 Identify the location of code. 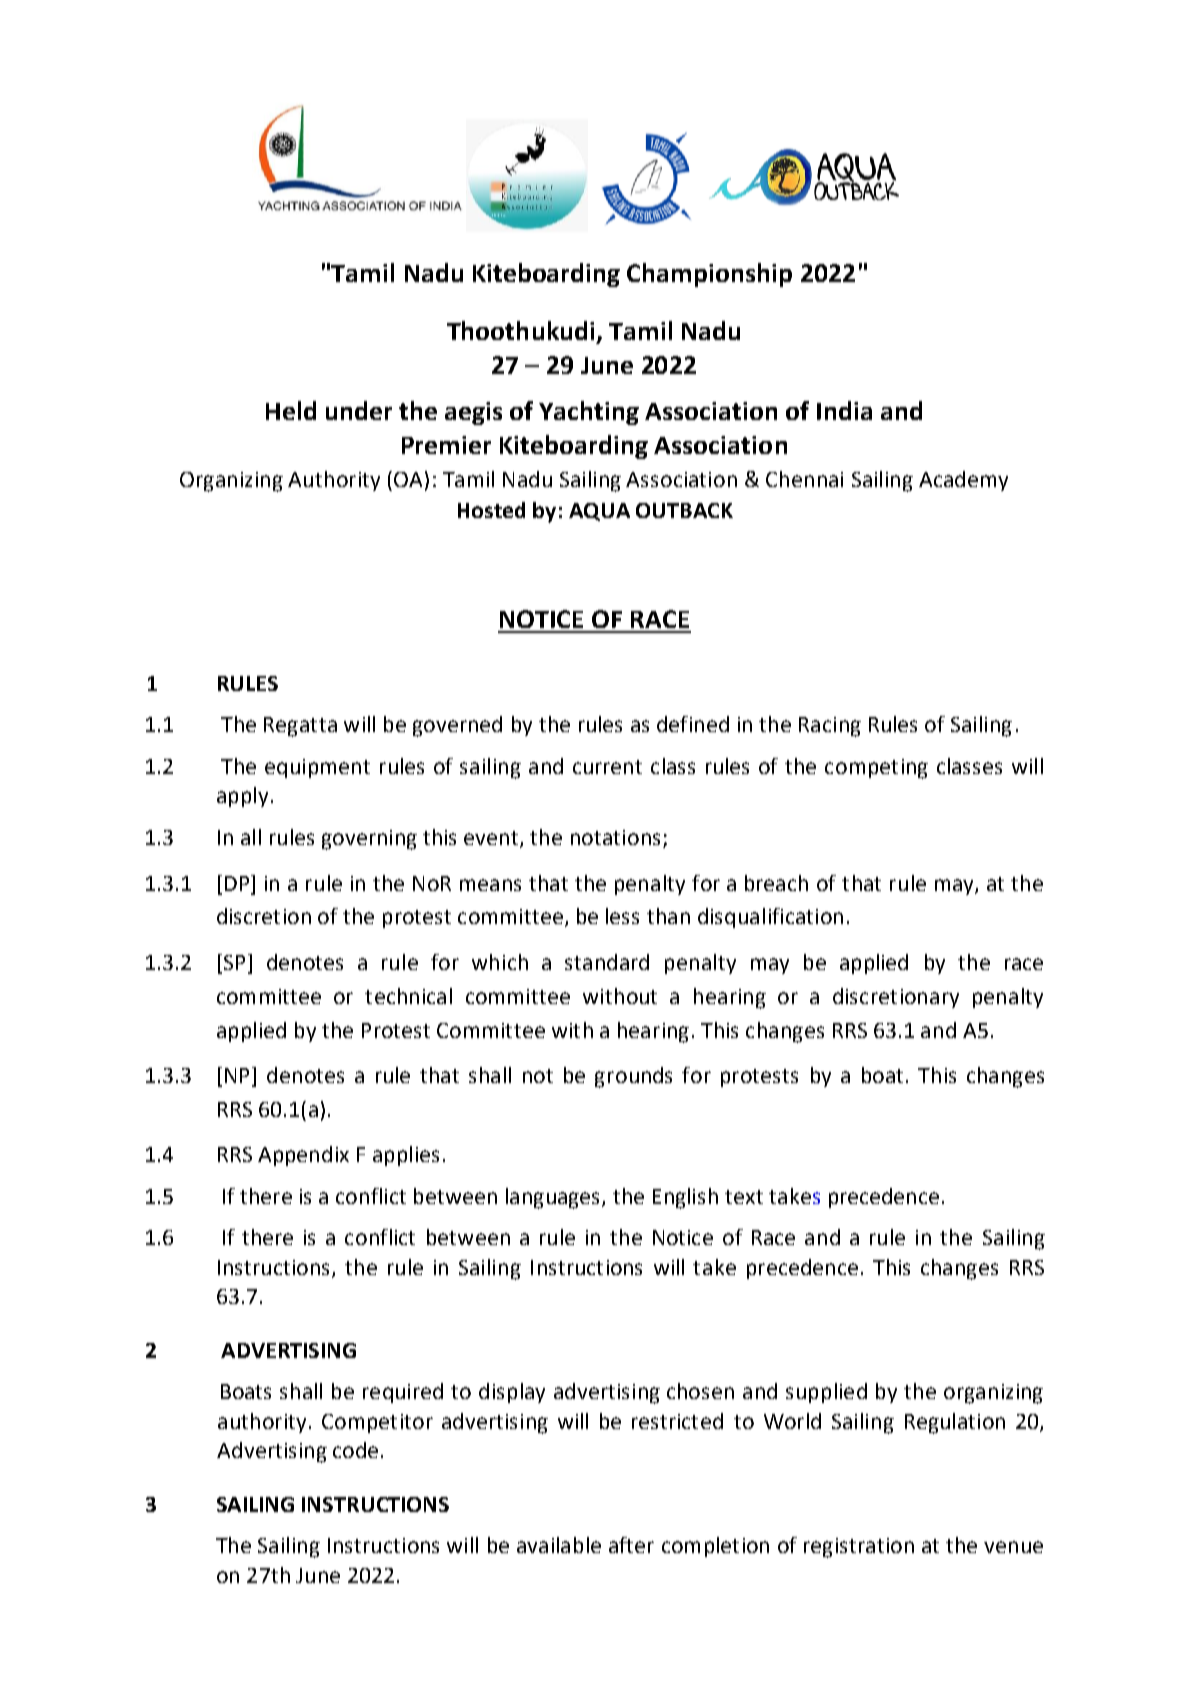
(355, 1450).
